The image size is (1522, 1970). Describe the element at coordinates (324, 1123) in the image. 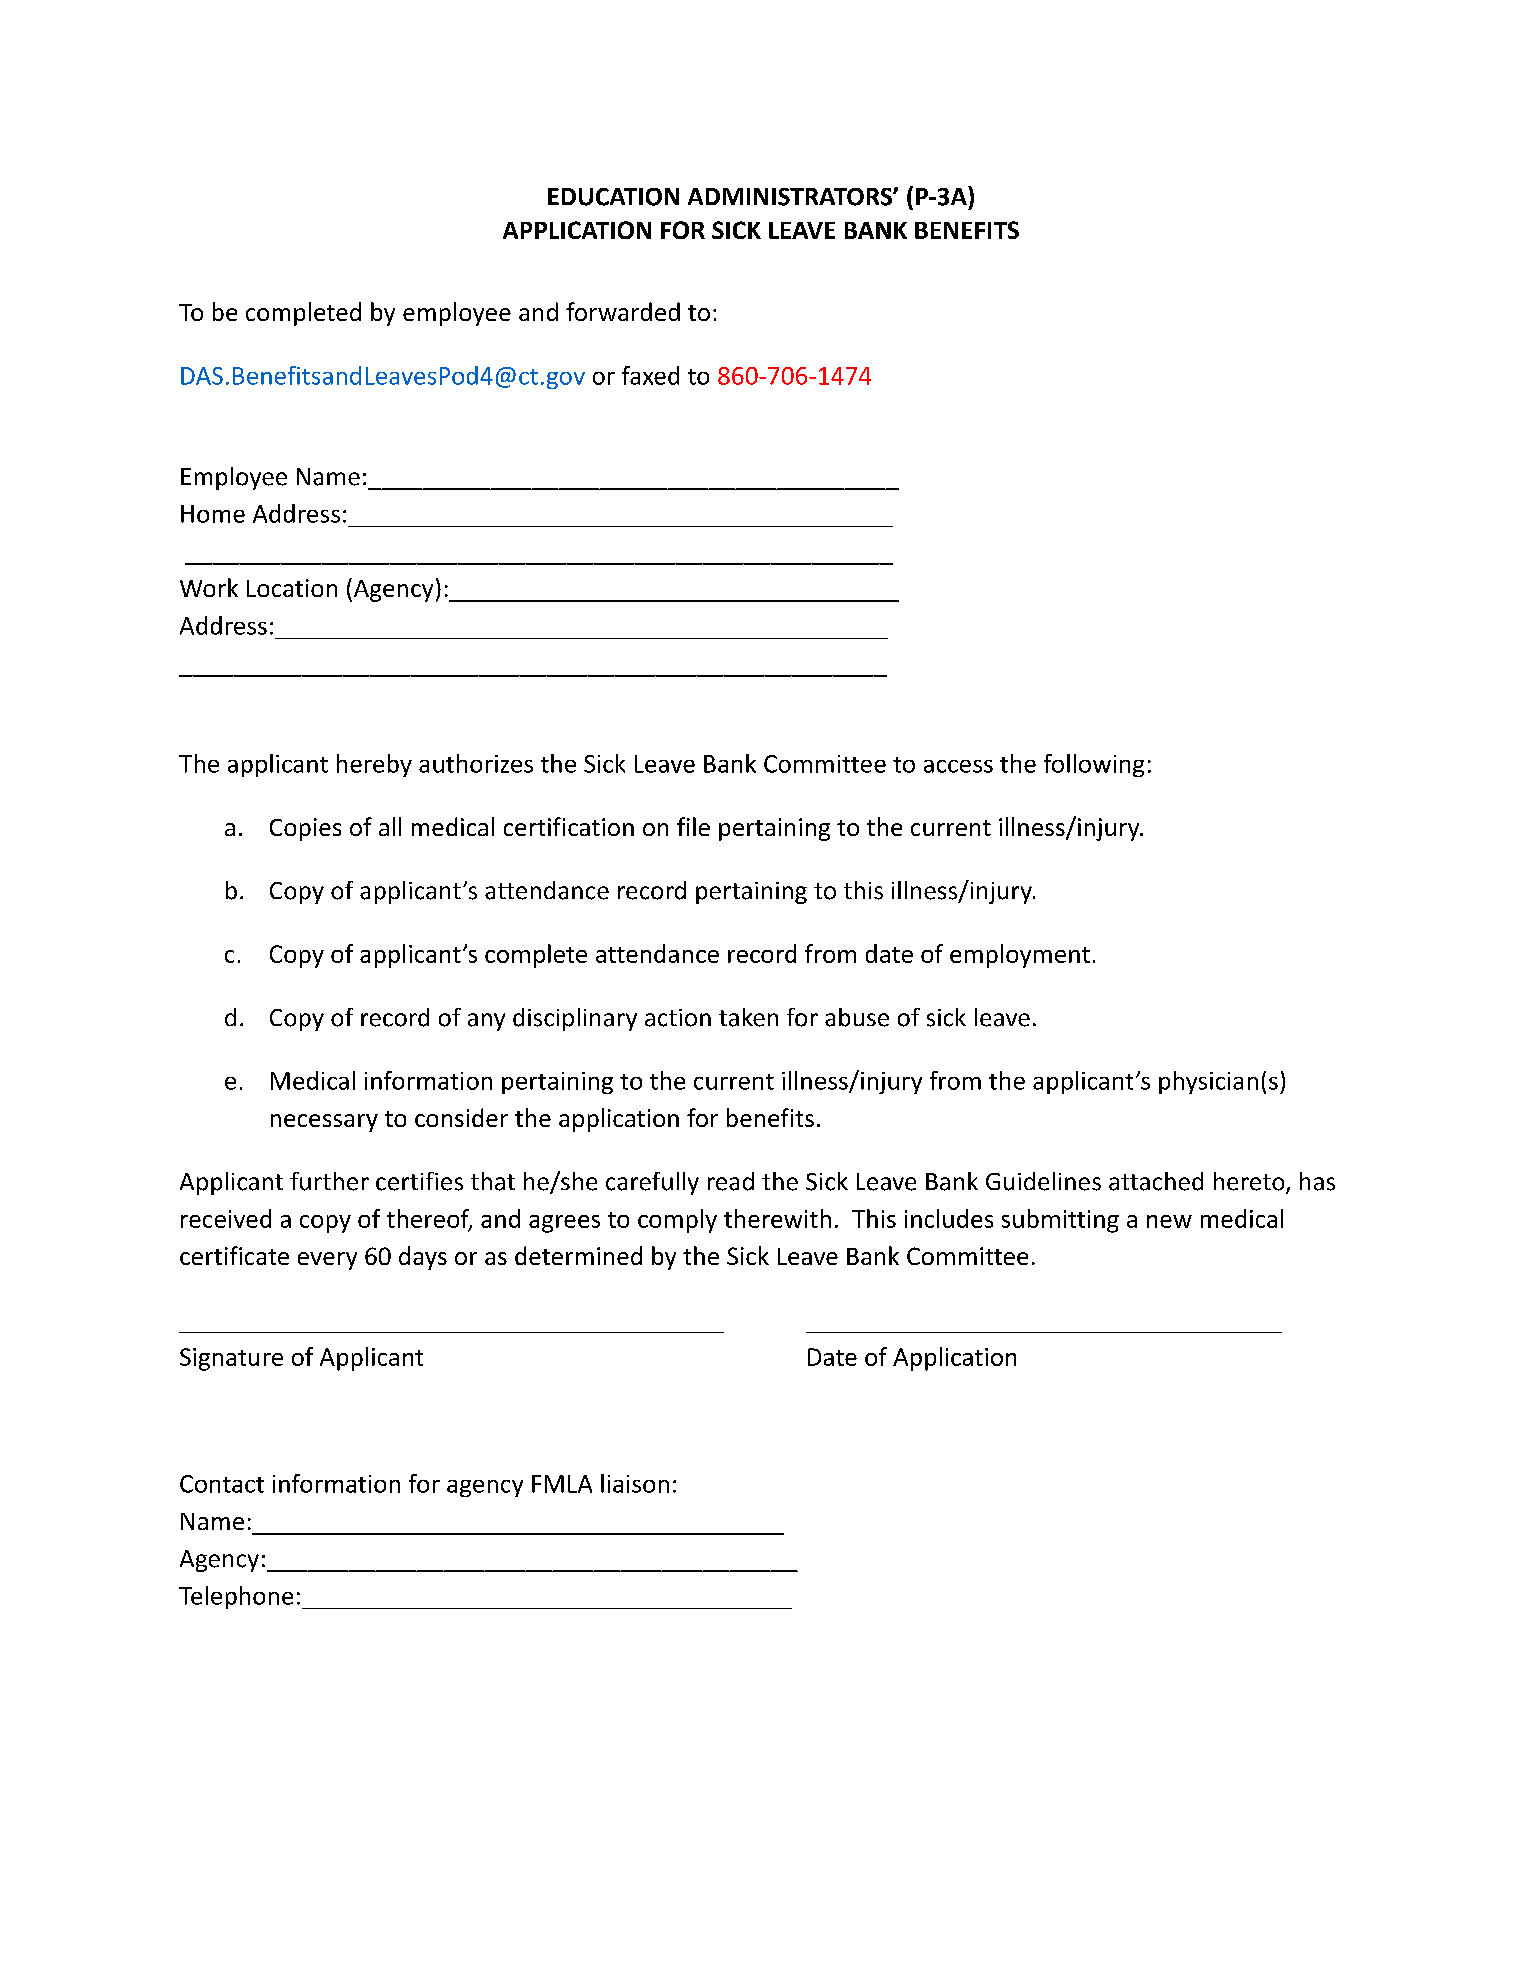

I see `necessary` at that location.
